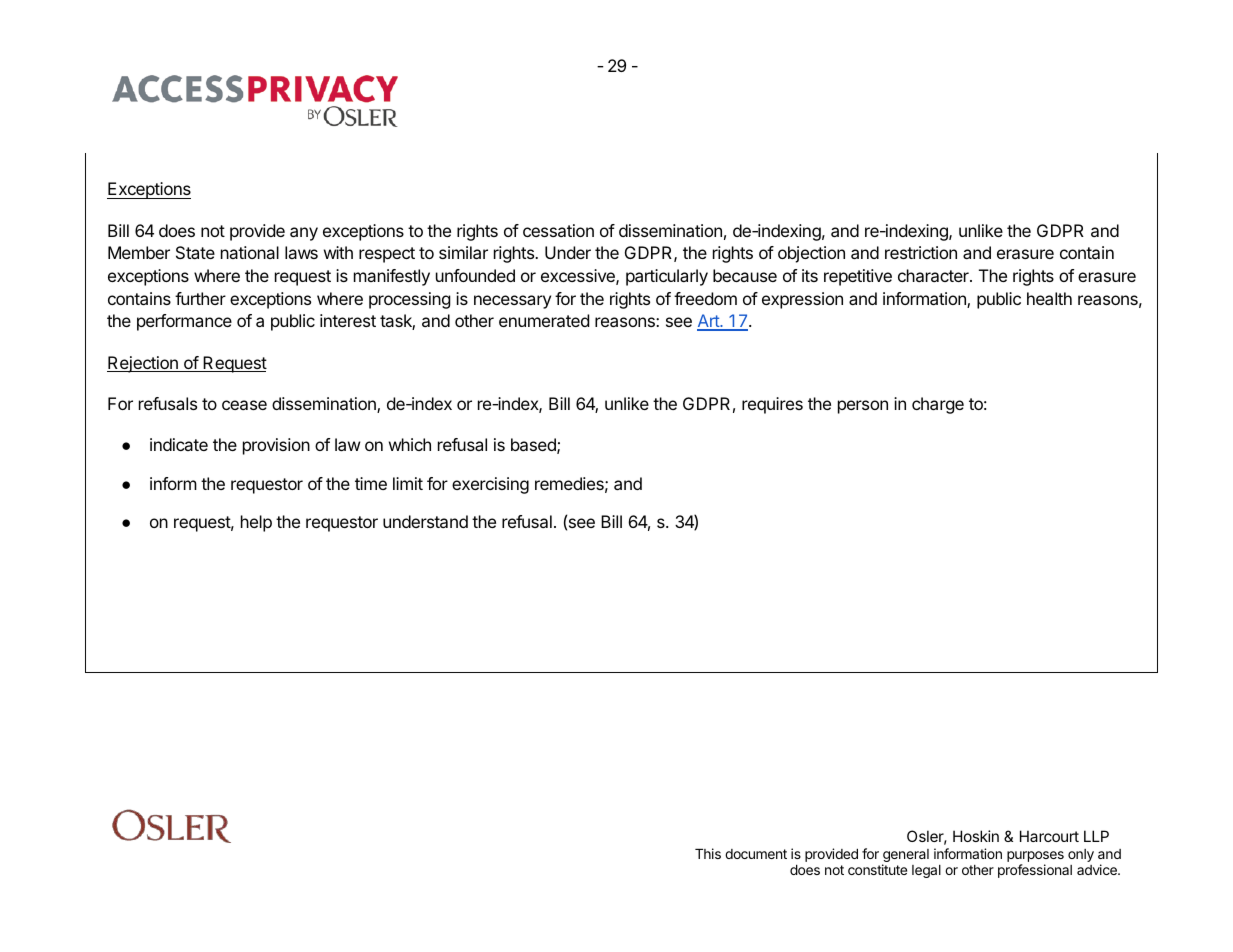  I want to click on charge, so click(938, 405).
